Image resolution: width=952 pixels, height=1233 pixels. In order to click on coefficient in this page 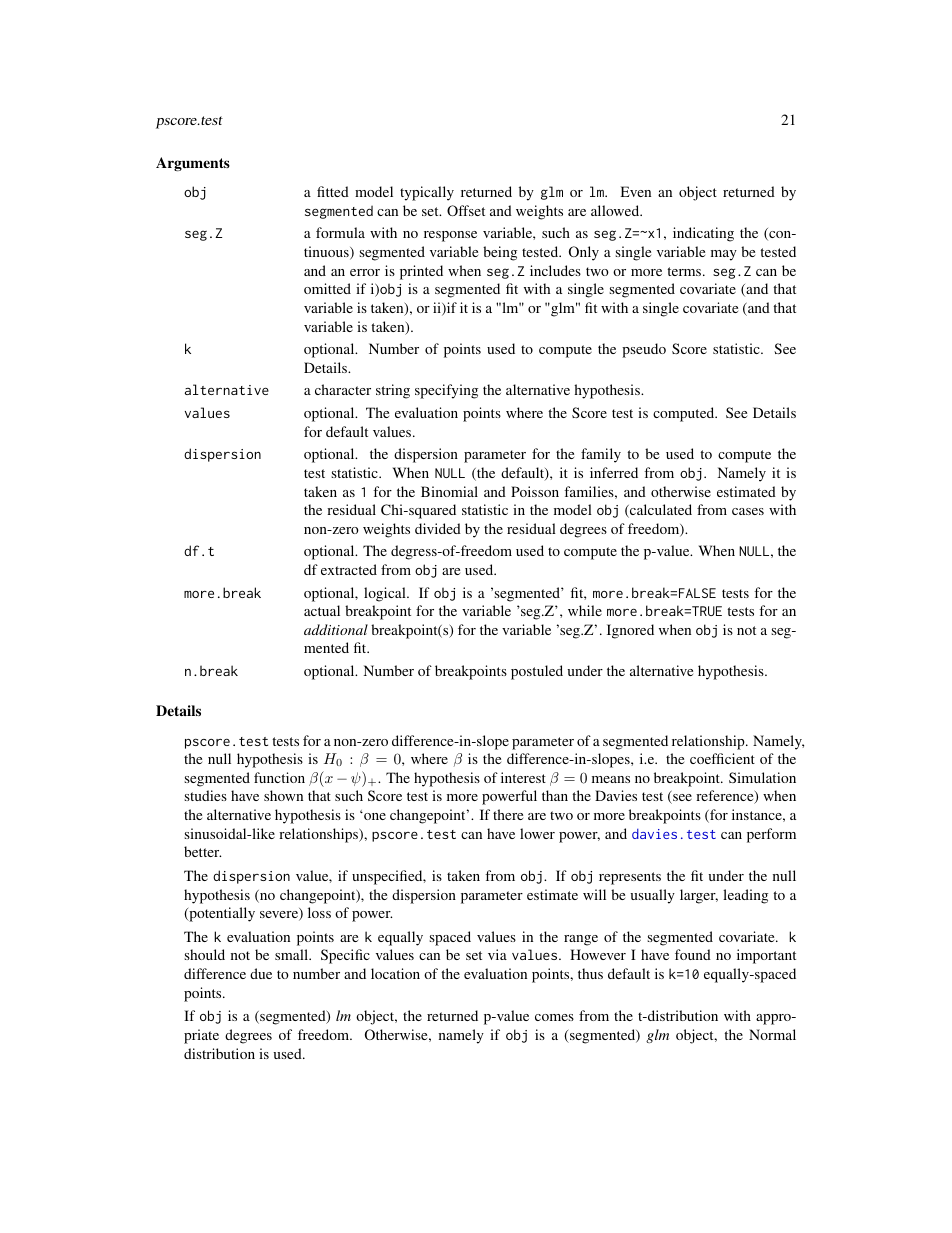, I will do `click(722, 758)`.
